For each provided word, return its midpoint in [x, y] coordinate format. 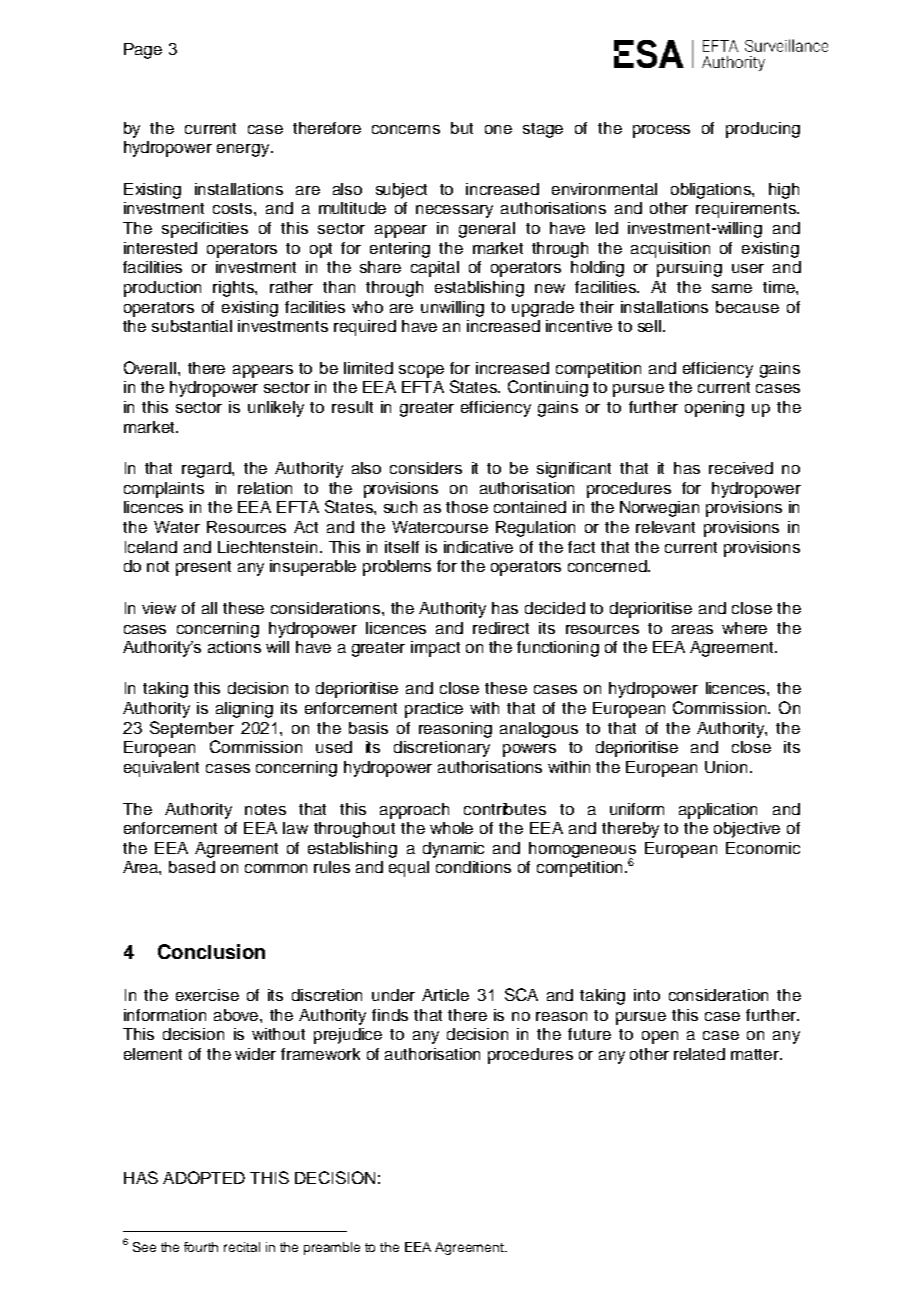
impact [435, 649]
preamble [332, 1248]
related [699, 1054]
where [744, 628]
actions [234, 647]
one [498, 129]
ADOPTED [204, 1177]
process [661, 131]
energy [244, 150]
